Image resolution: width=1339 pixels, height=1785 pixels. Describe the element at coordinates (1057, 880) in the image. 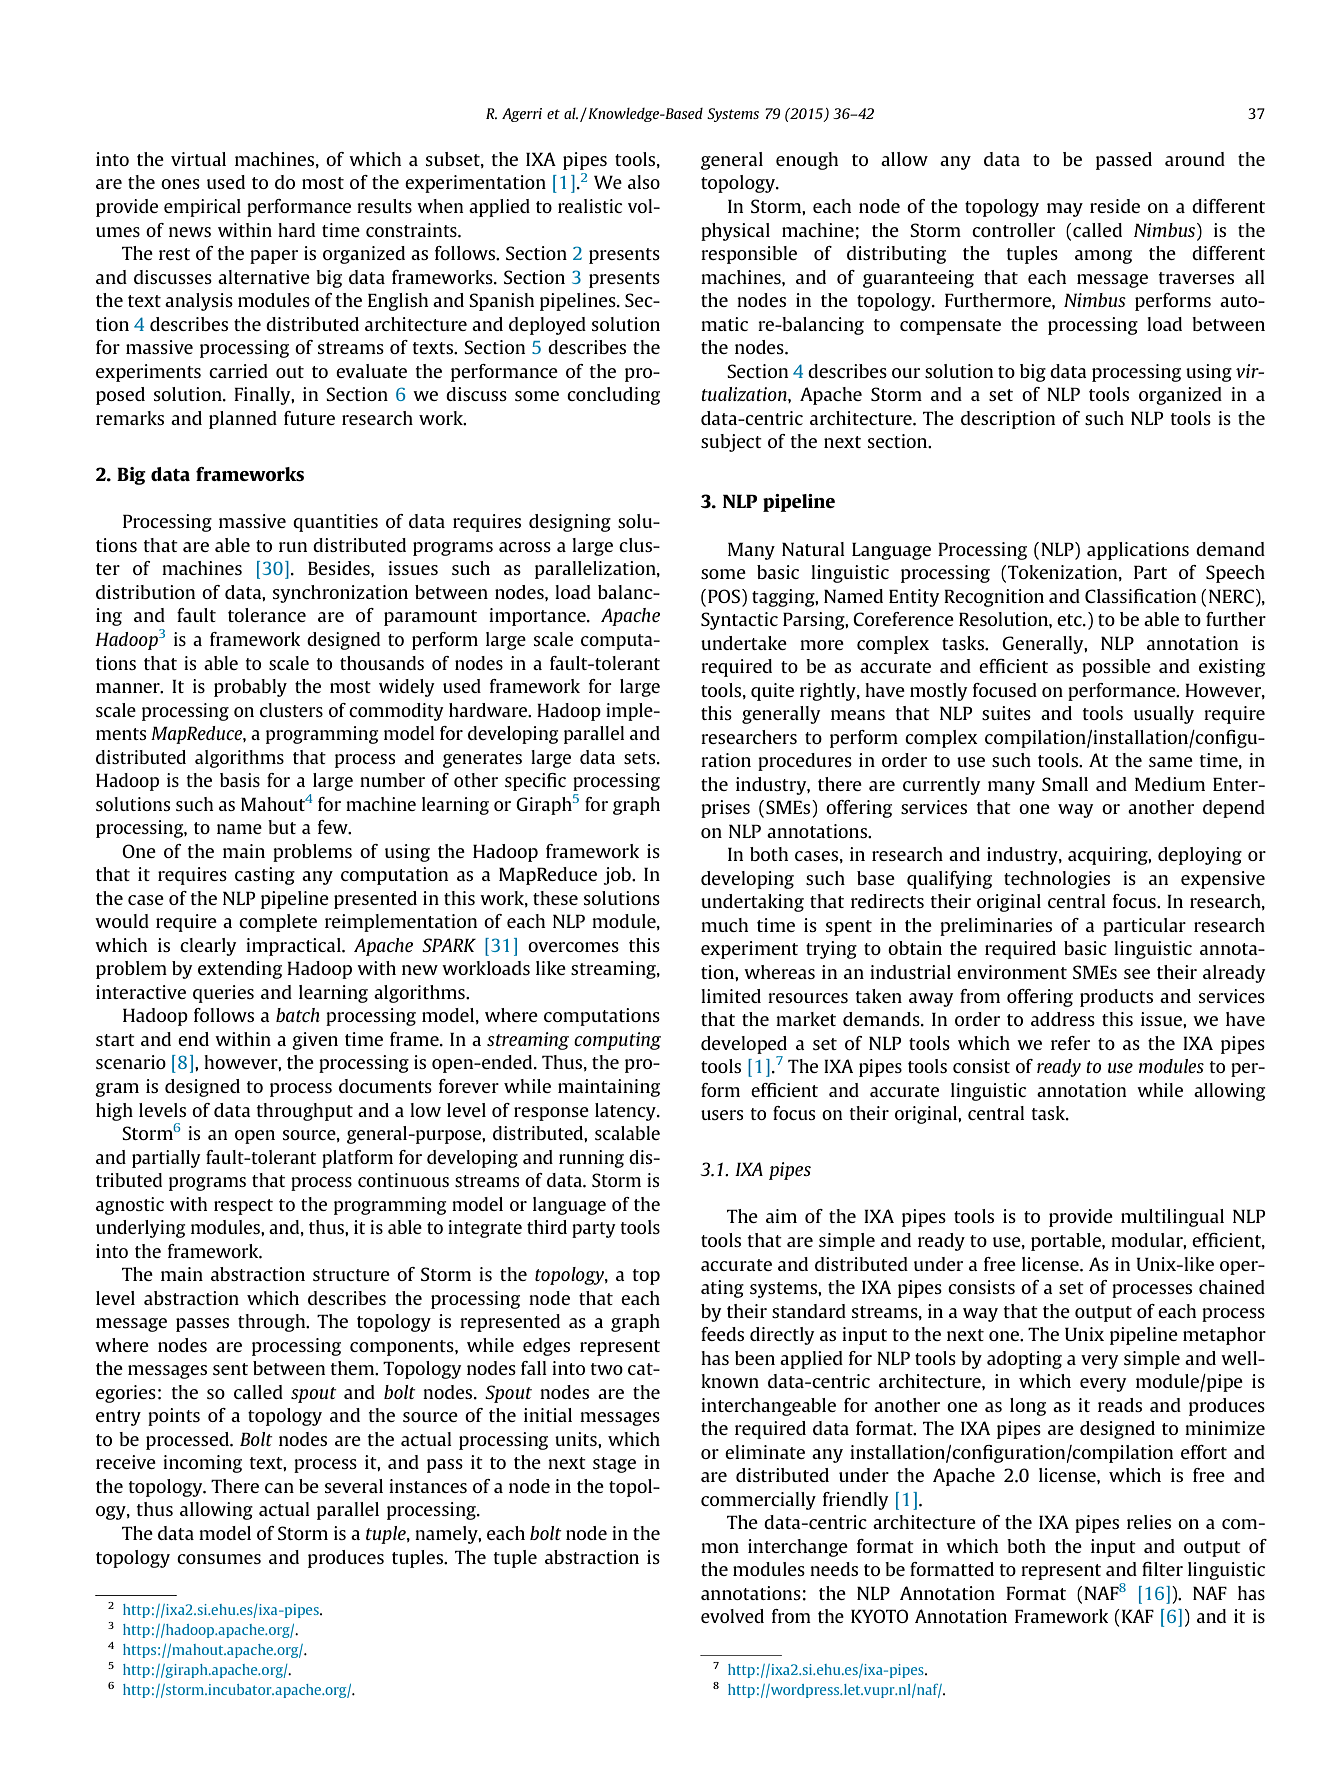

I see `technologies` at that location.
